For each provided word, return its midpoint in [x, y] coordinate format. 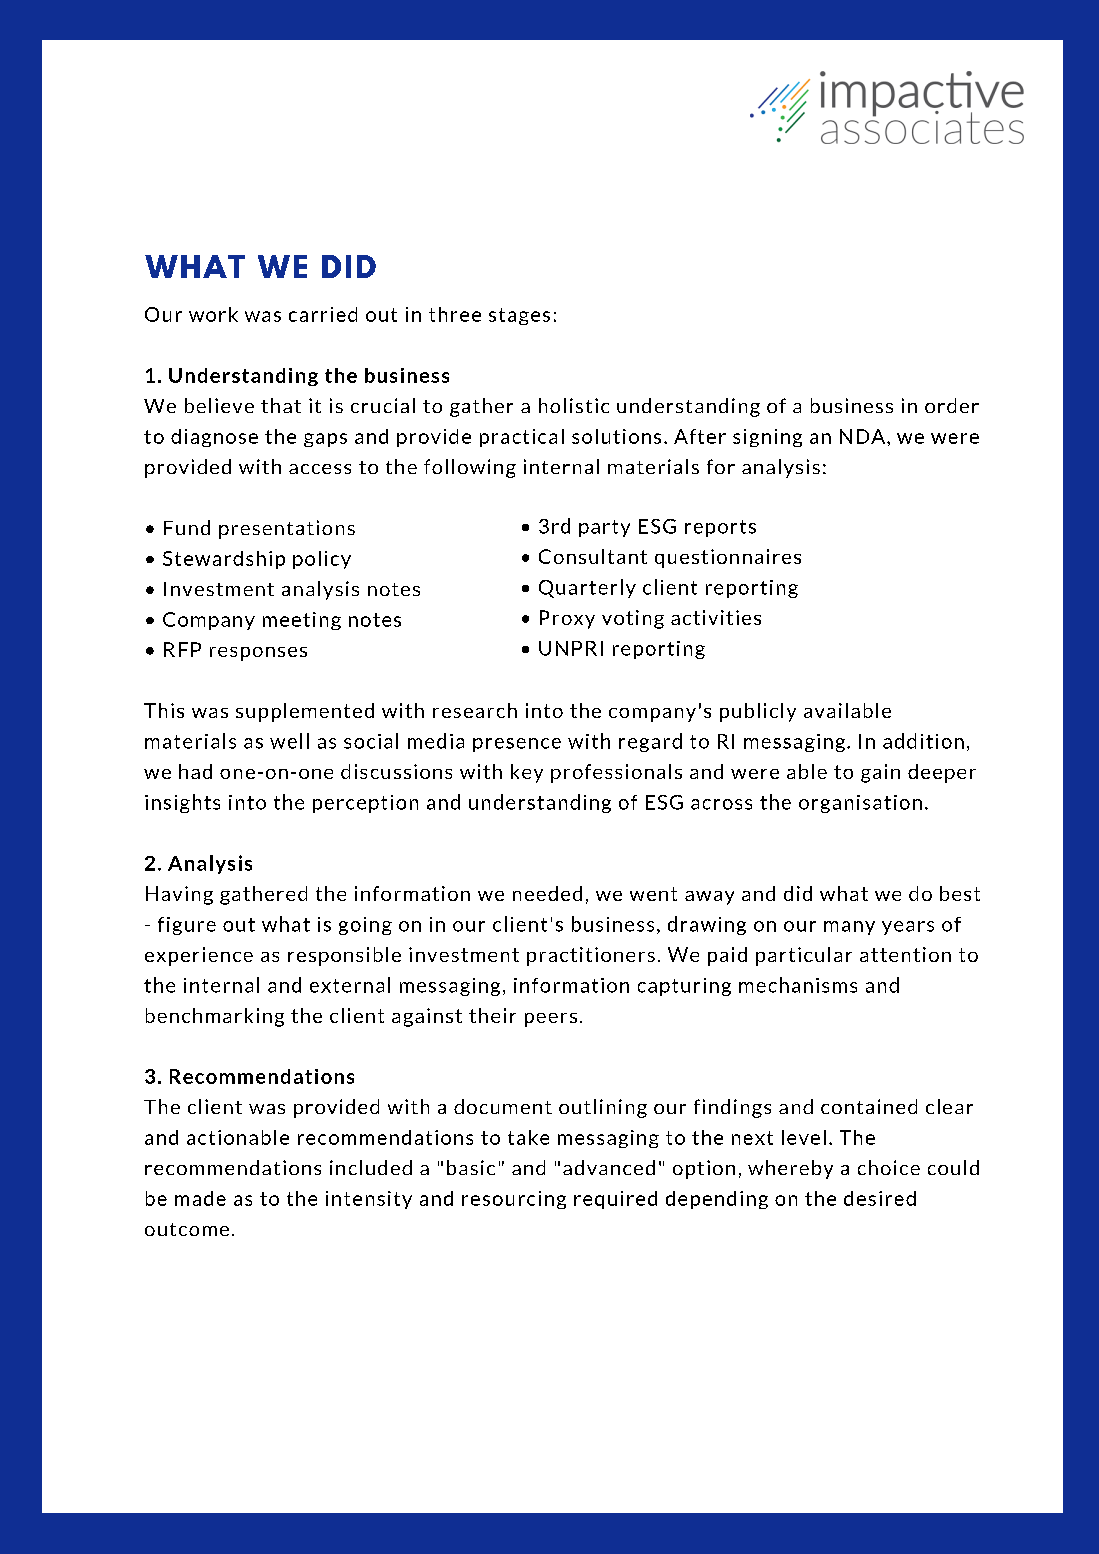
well [289, 741]
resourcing [514, 1200]
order [952, 405]
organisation [860, 804]
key [527, 773]
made [200, 1198]
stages [519, 316]
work [213, 314]
